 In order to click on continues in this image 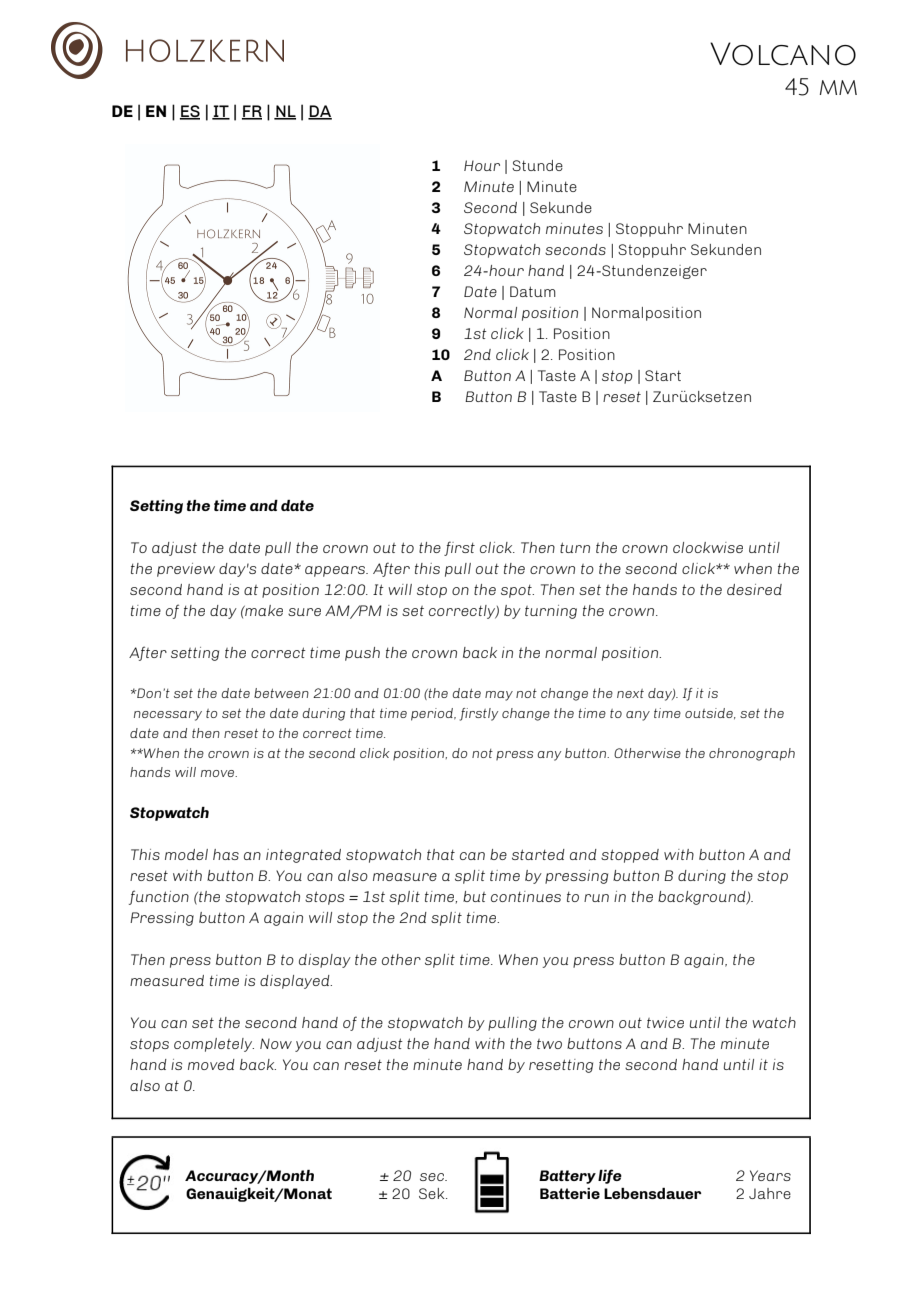, I will do `click(526, 896)`.
